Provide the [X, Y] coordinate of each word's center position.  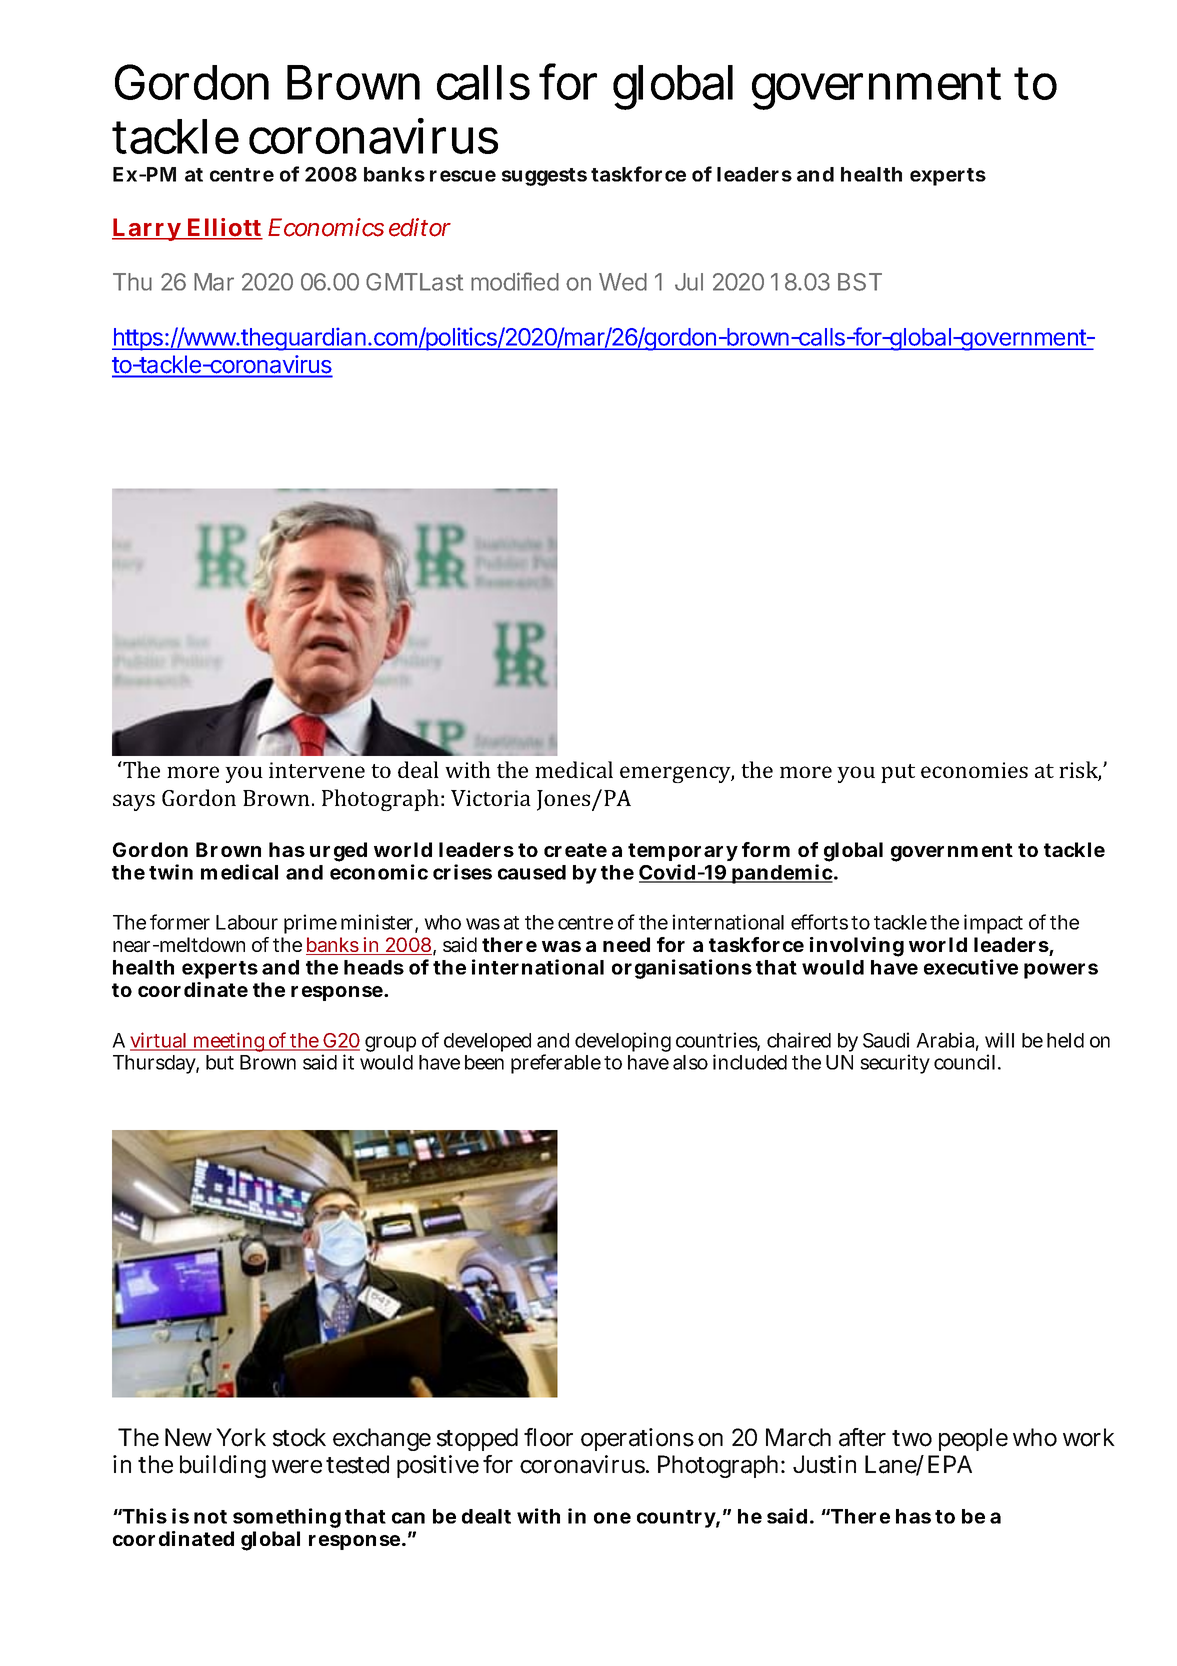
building [223, 1466]
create [575, 850]
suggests [544, 177]
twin [171, 872]
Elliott [224, 228]
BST [860, 282]
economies [974, 770]
